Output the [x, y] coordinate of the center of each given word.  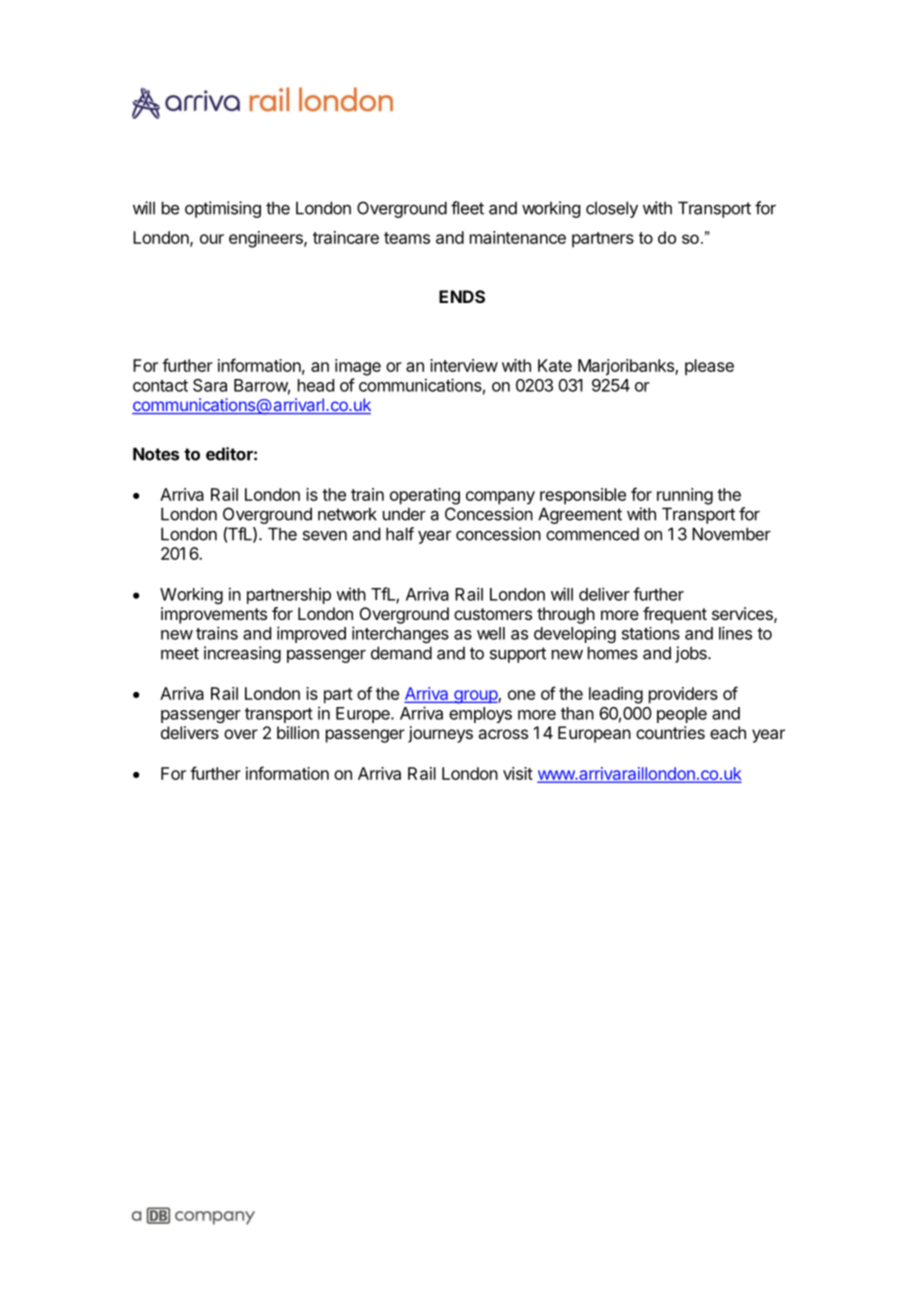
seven [325, 535]
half [400, 534]
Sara [210, 385]
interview [464, 365]
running [685, 496]
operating [425, 496]
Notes [156, 454]
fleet [467, 208]
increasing [242, 654]
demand [401, 653]
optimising [223, 209]
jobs [692, 654]
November [731, 534]
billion [298, 732]
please [709, 367]
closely [612, 209]
